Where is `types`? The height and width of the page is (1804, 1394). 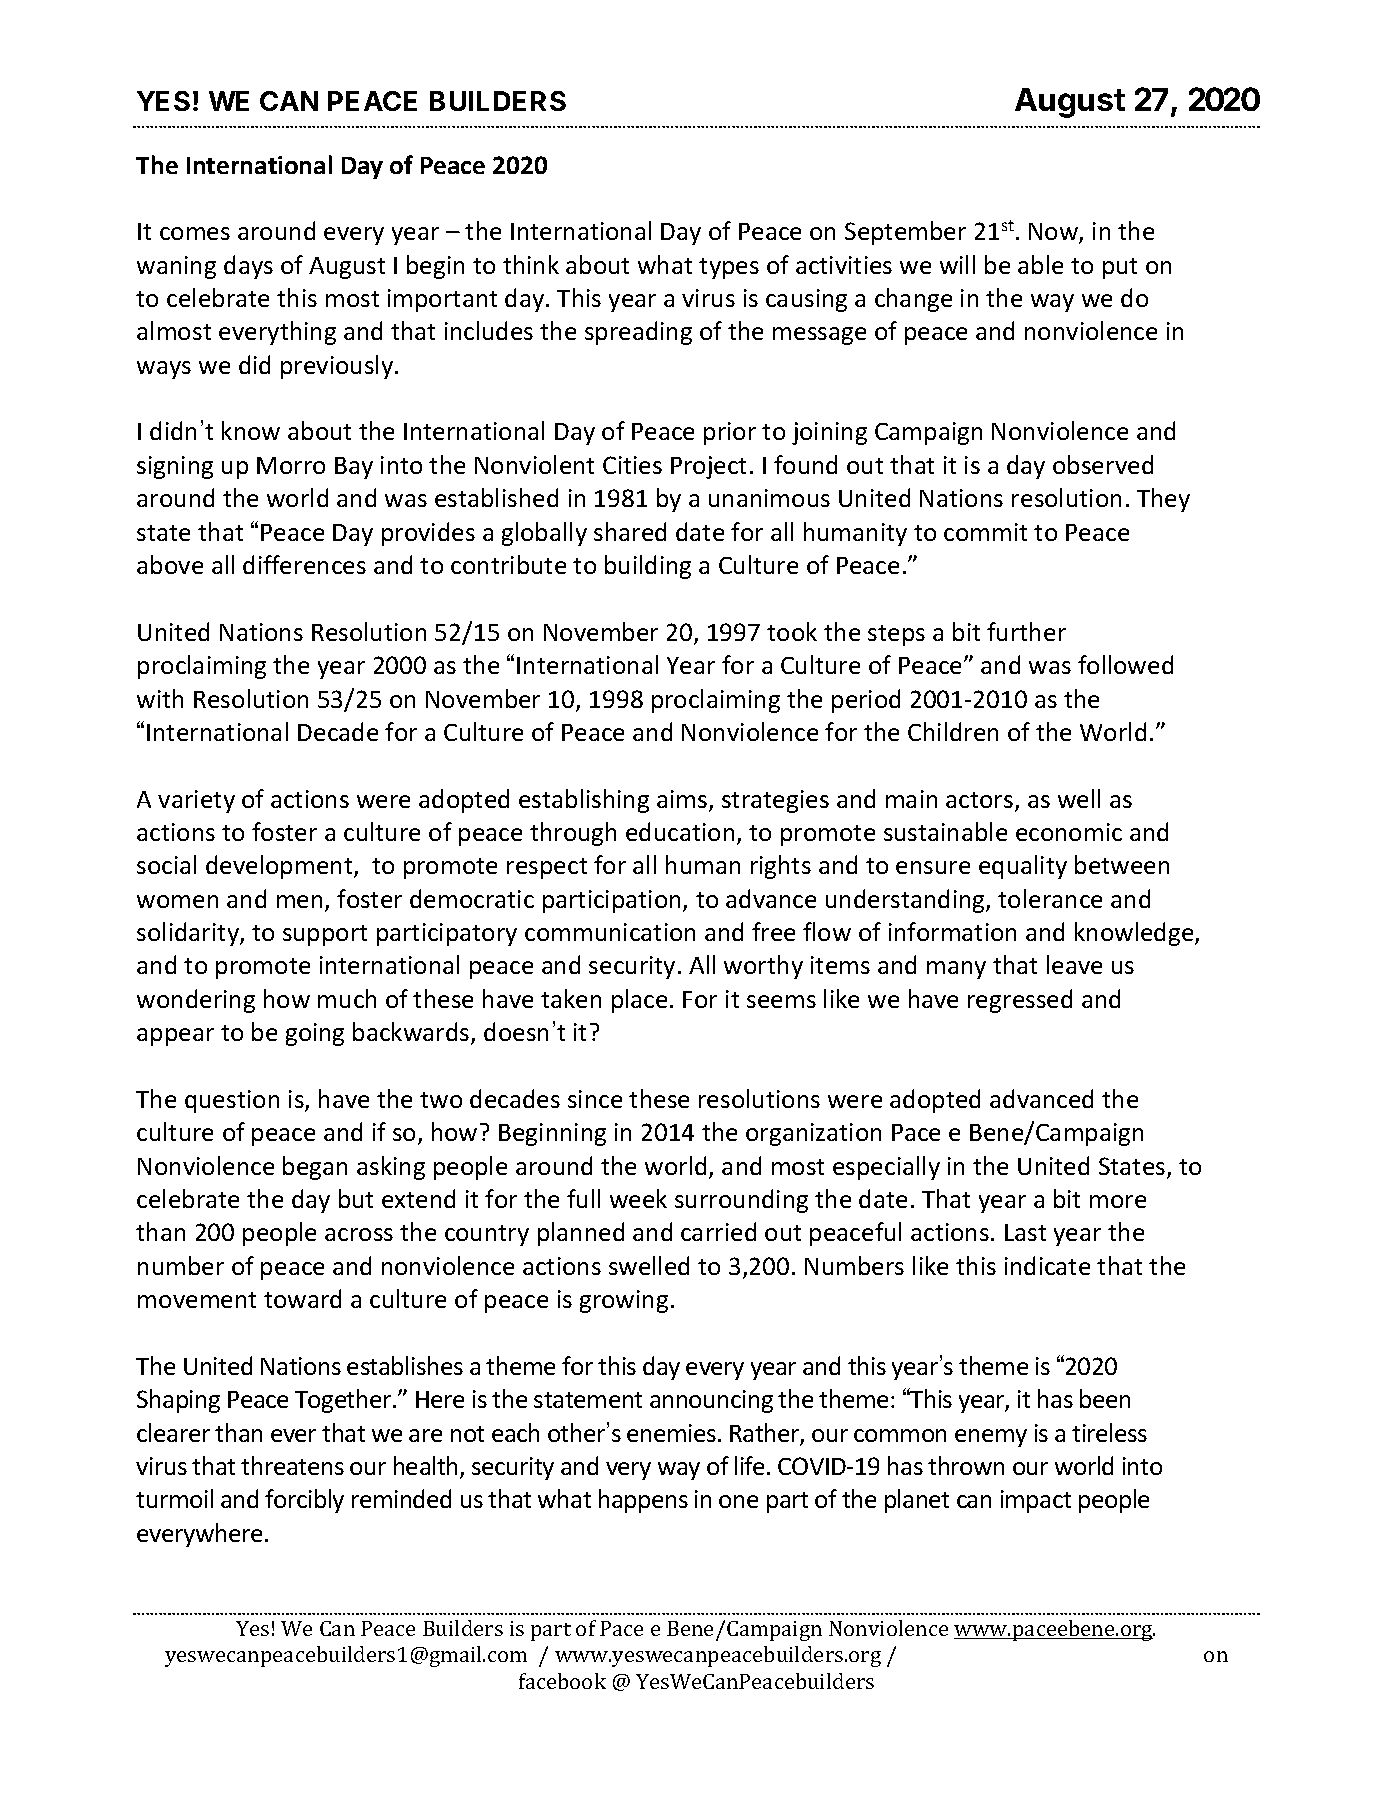
types is located at coordinates (729, 268).
